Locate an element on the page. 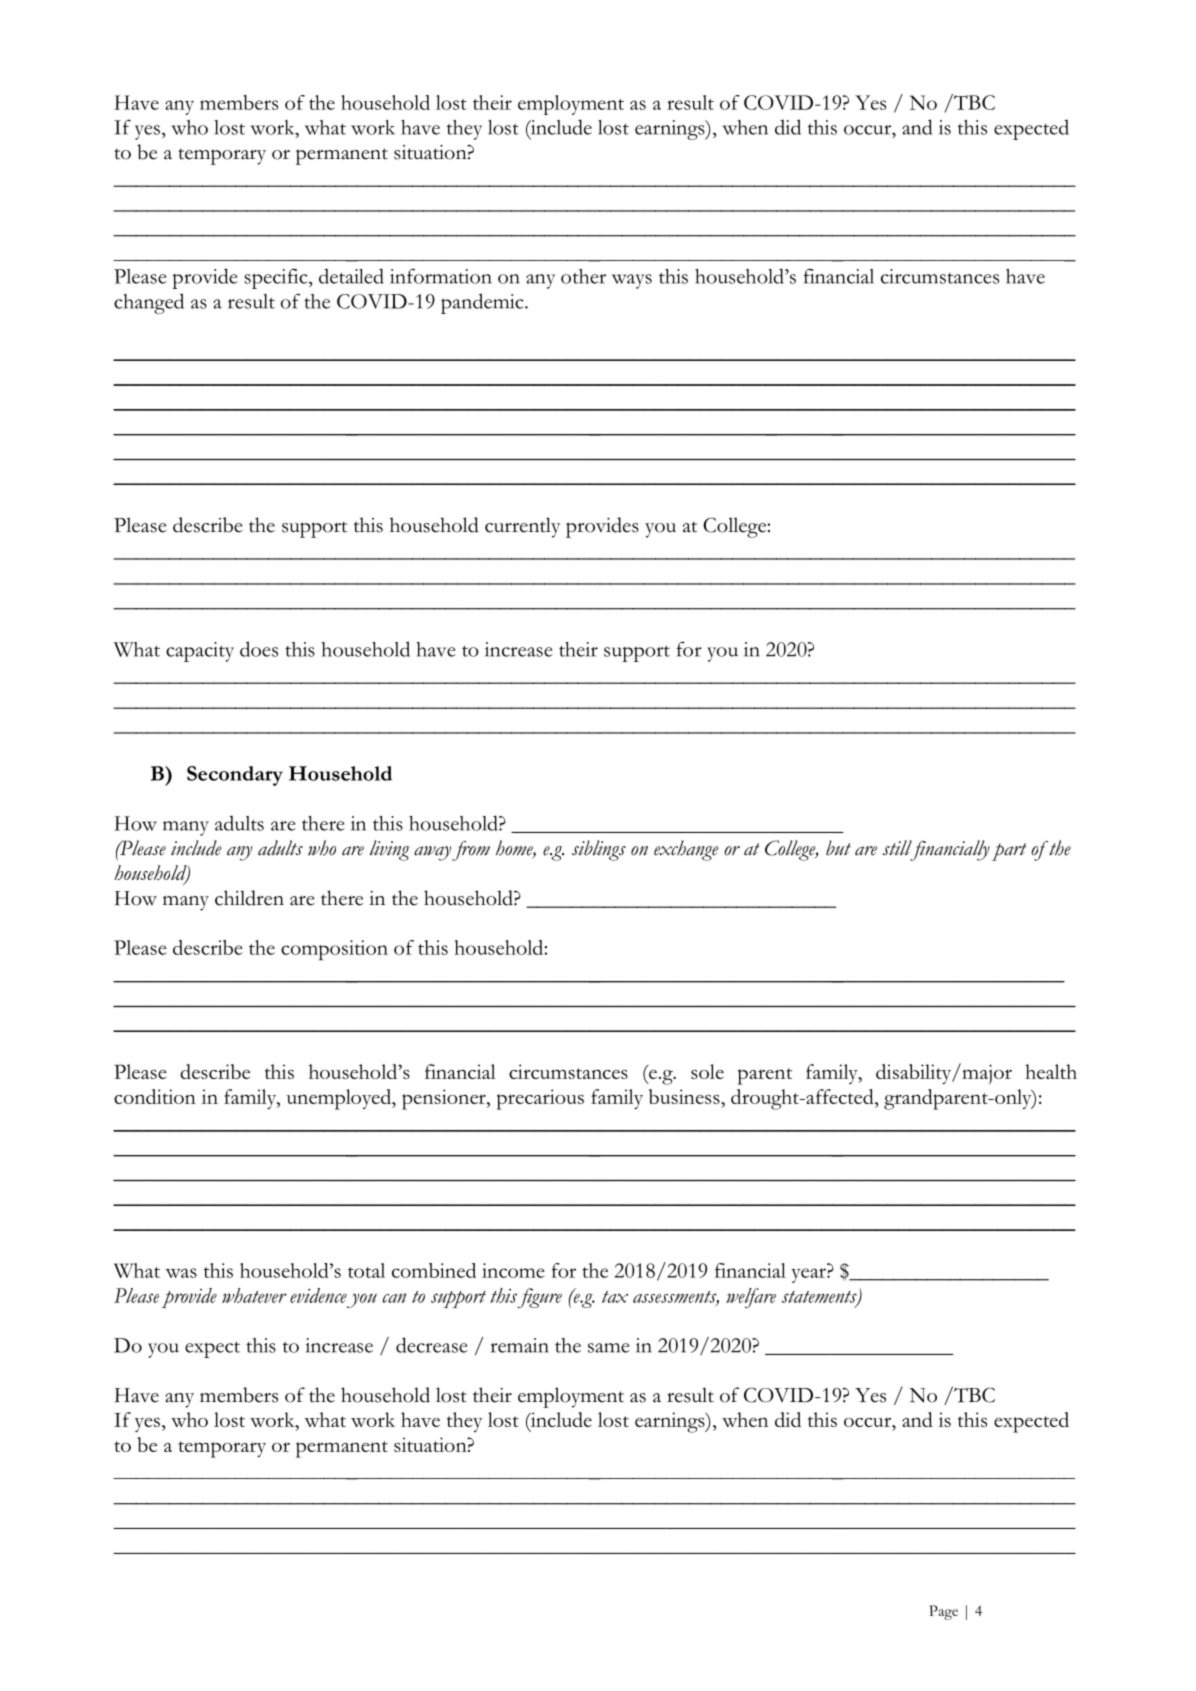 This image has width=1196, height=1691. other is located at coordinates (583, 276).
